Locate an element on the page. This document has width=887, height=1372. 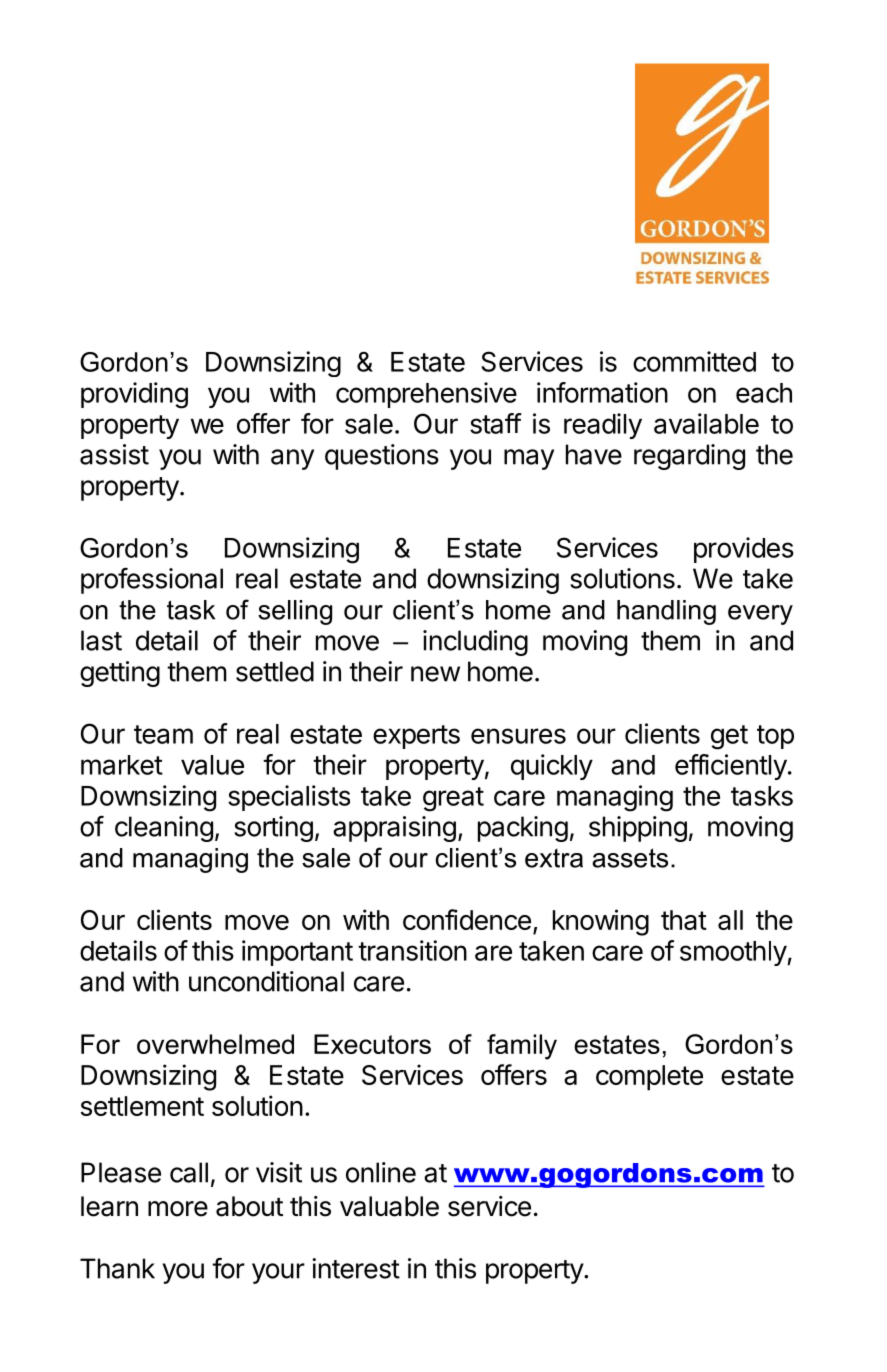
shipping is located at coordinates (638, 829).
